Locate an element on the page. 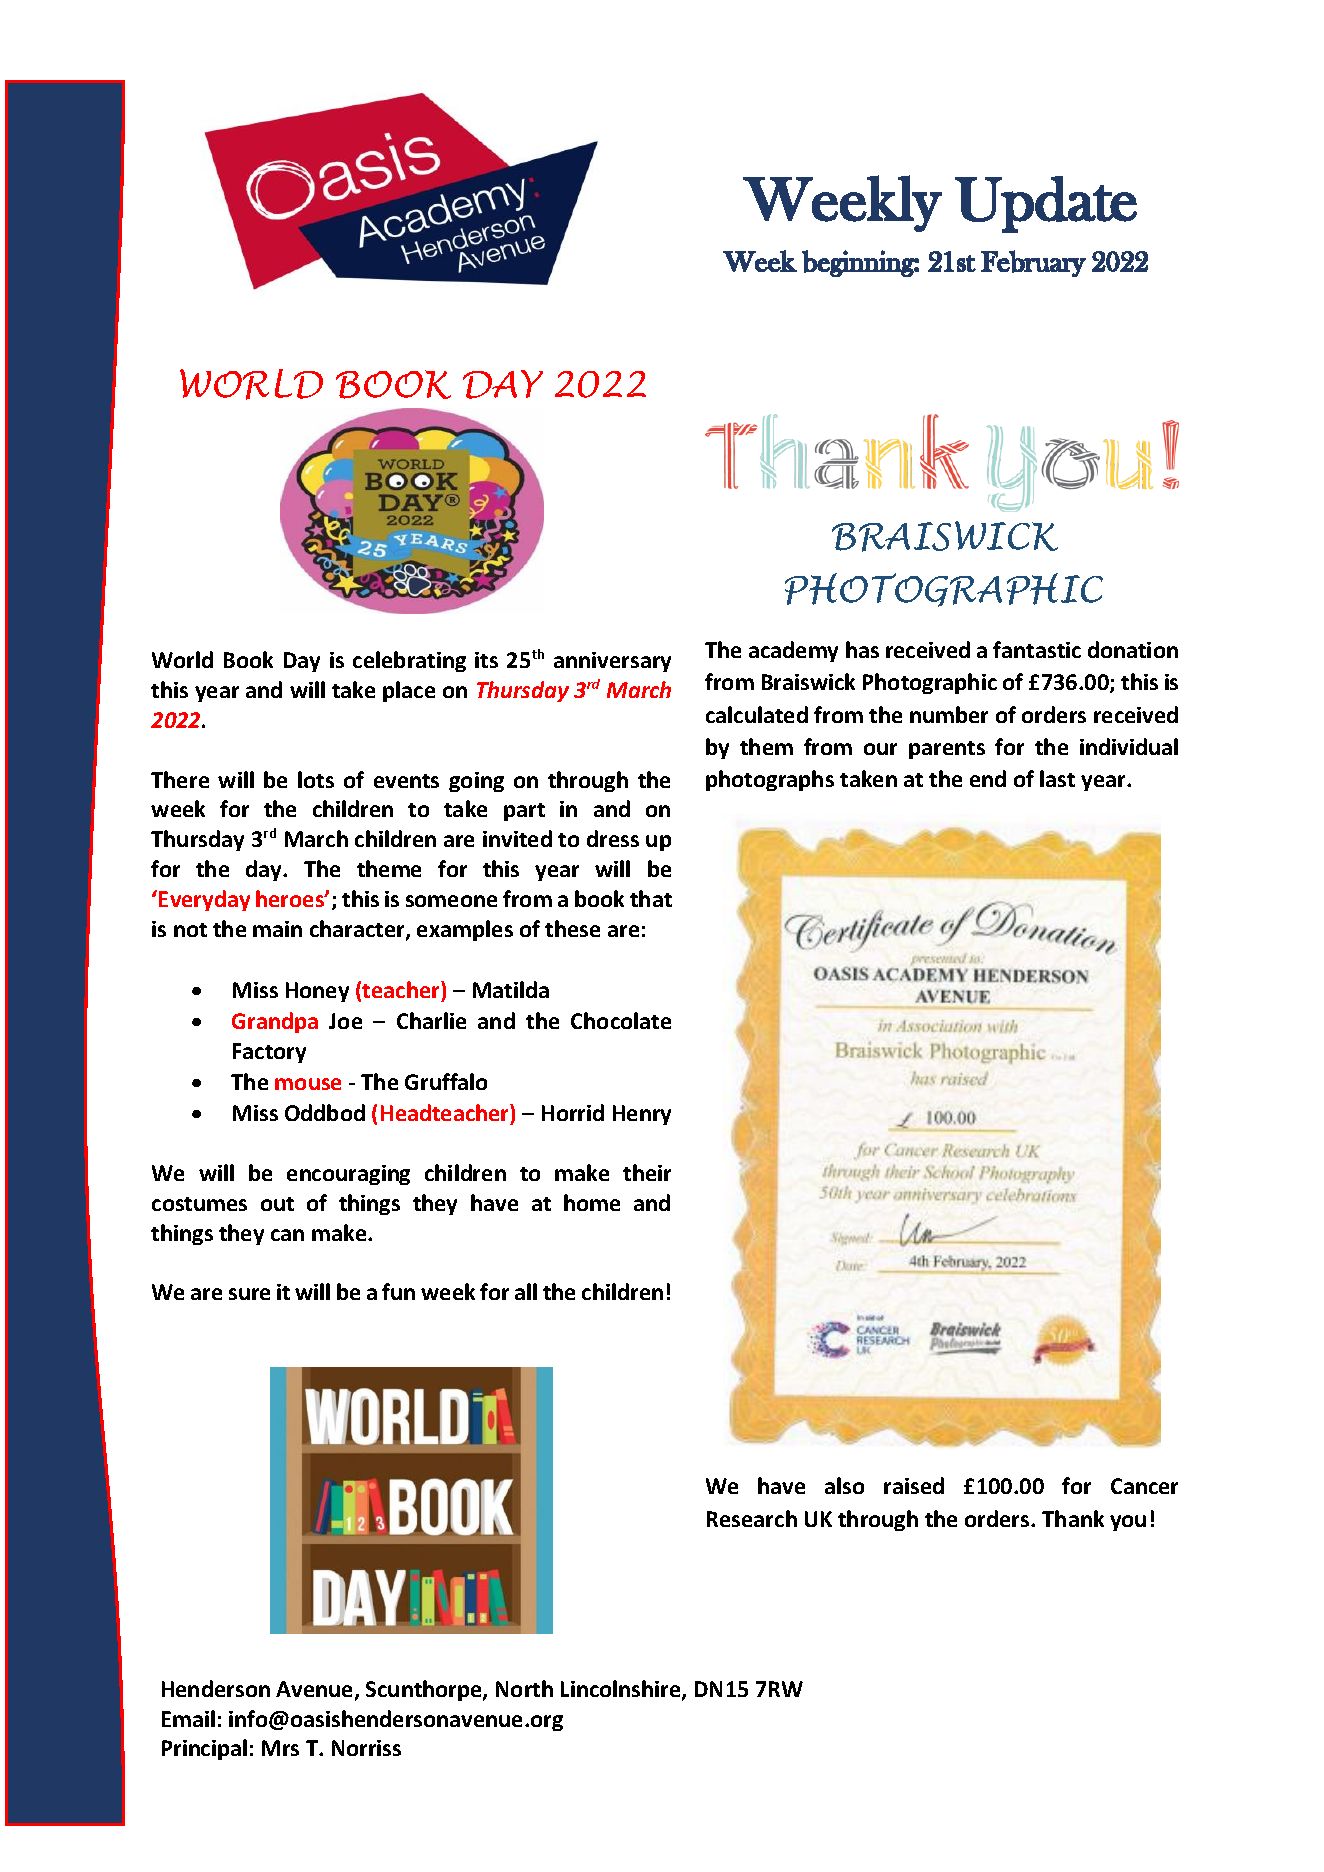 The height and width of the image is (1872, 1324). last is located at coordinates (1057, 778).
